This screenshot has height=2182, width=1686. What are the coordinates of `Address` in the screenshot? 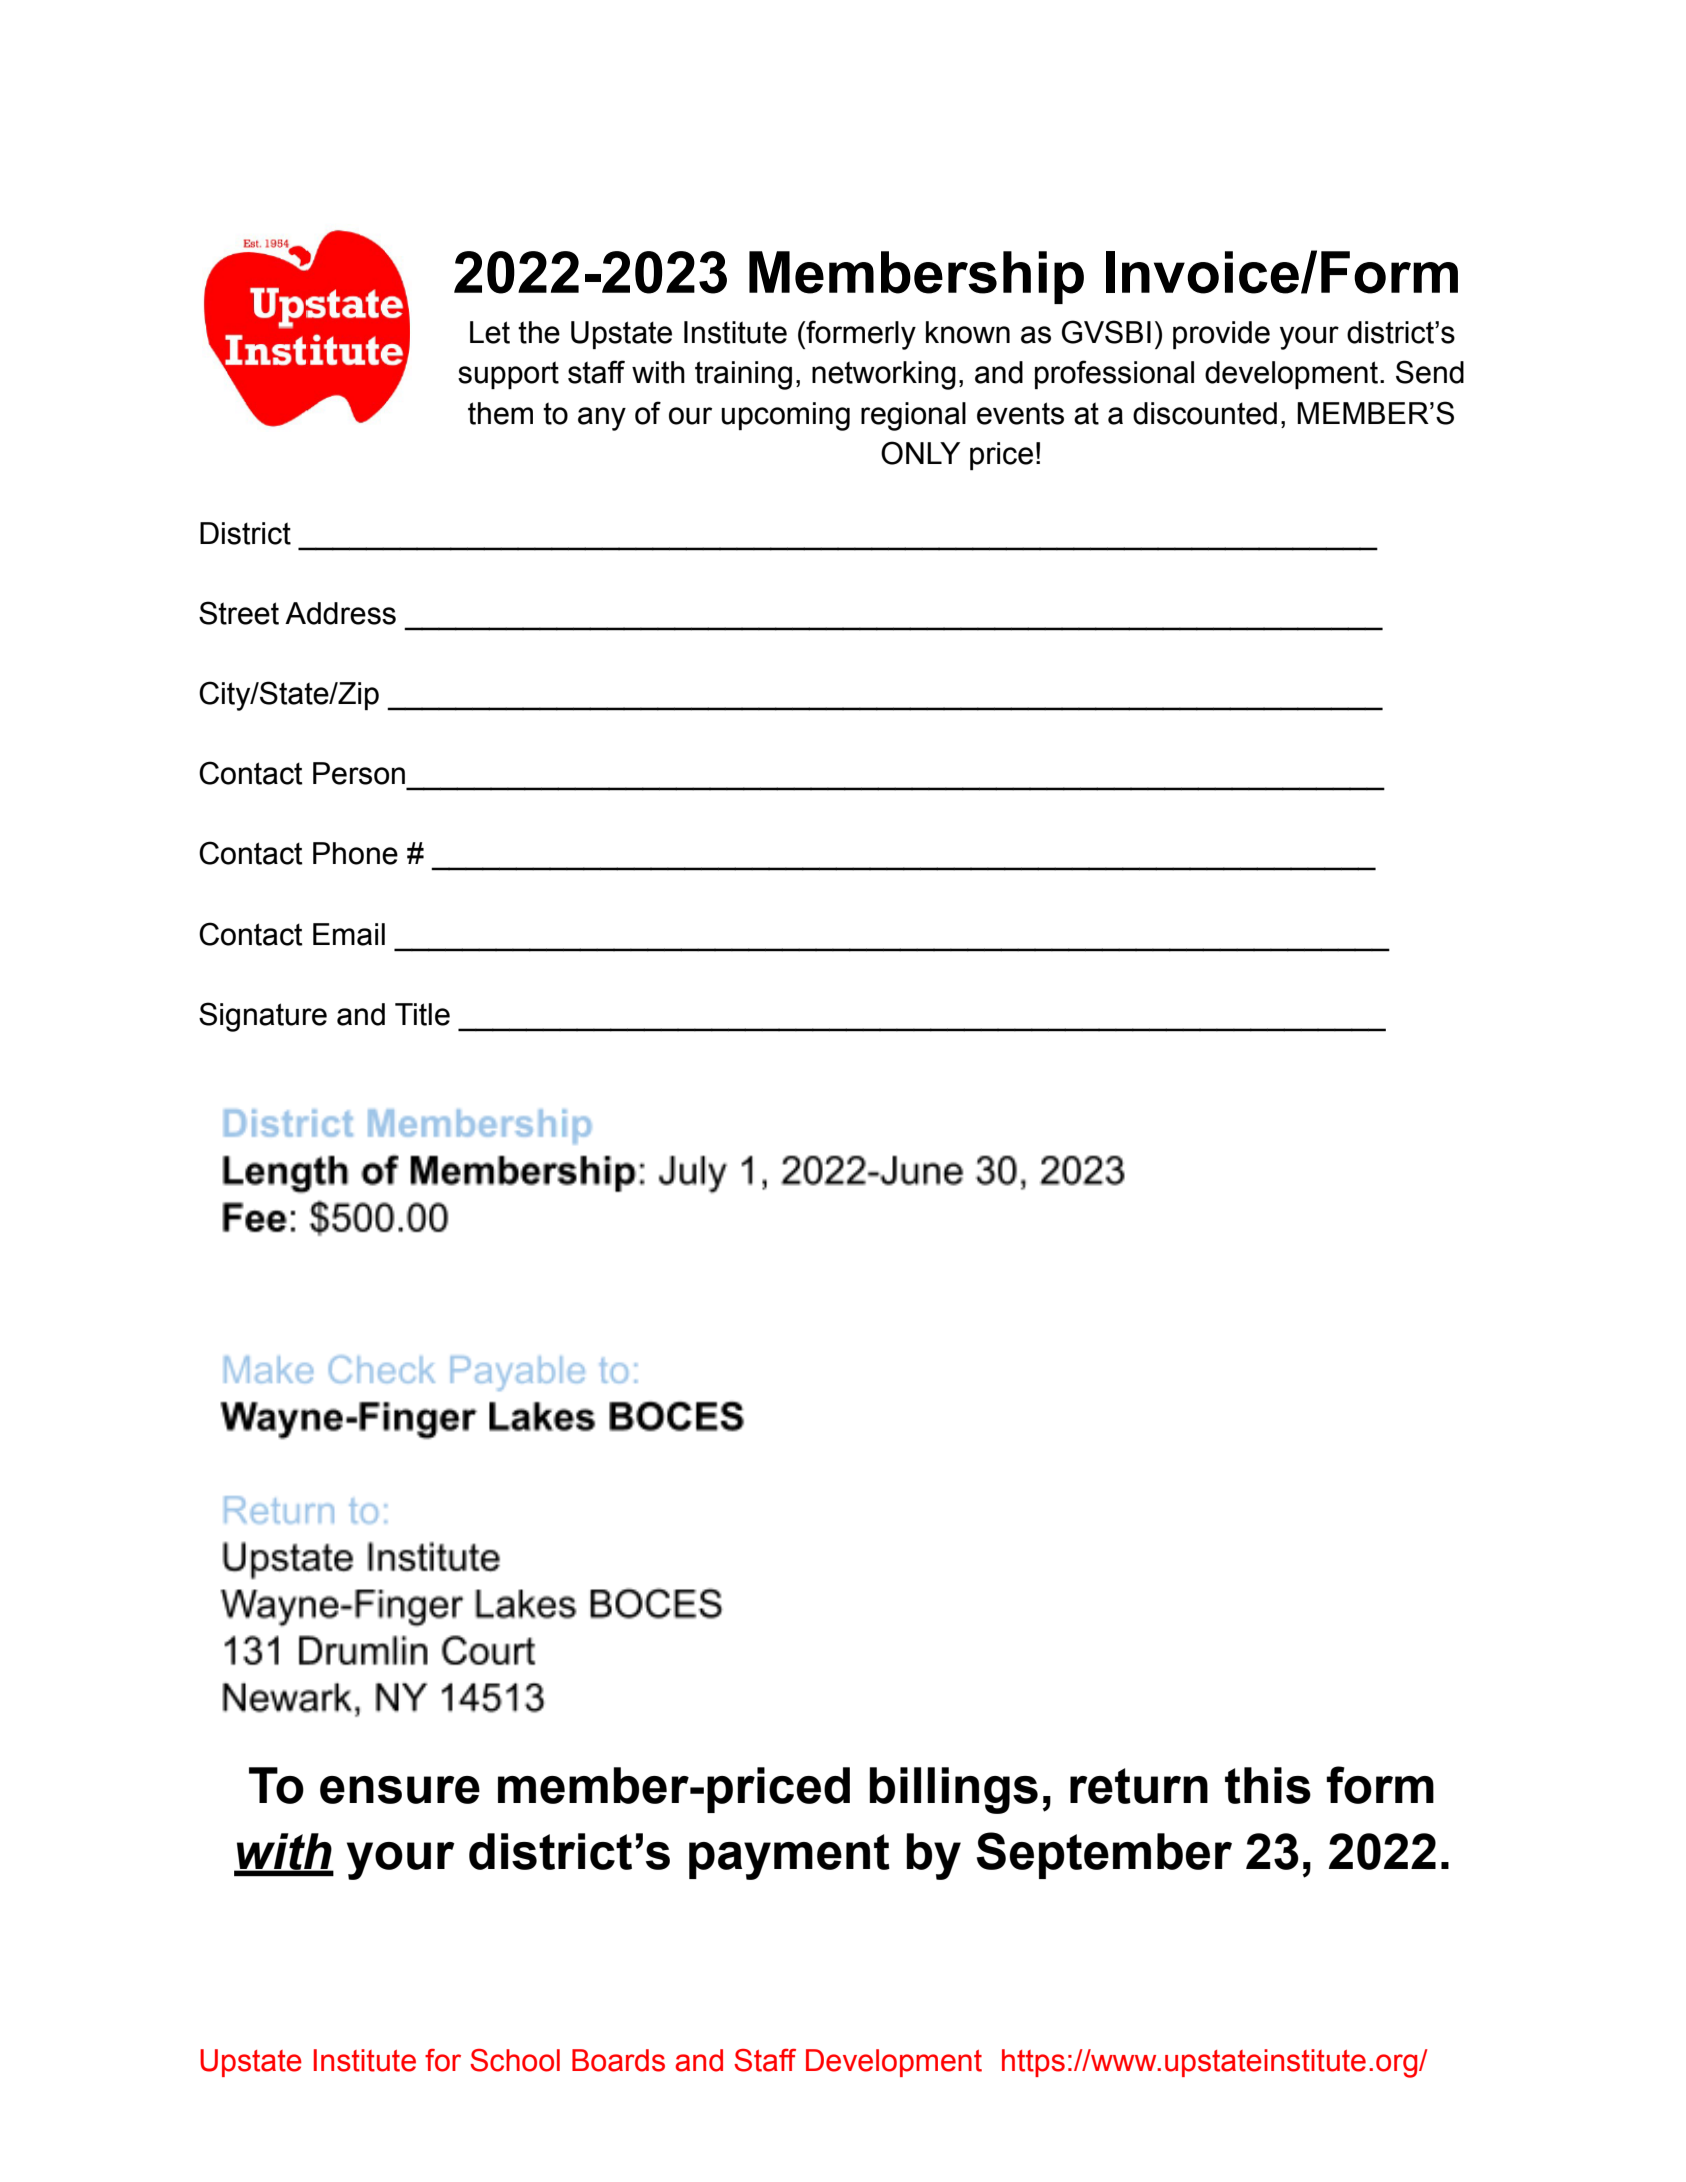 It's located at (340, 613).
